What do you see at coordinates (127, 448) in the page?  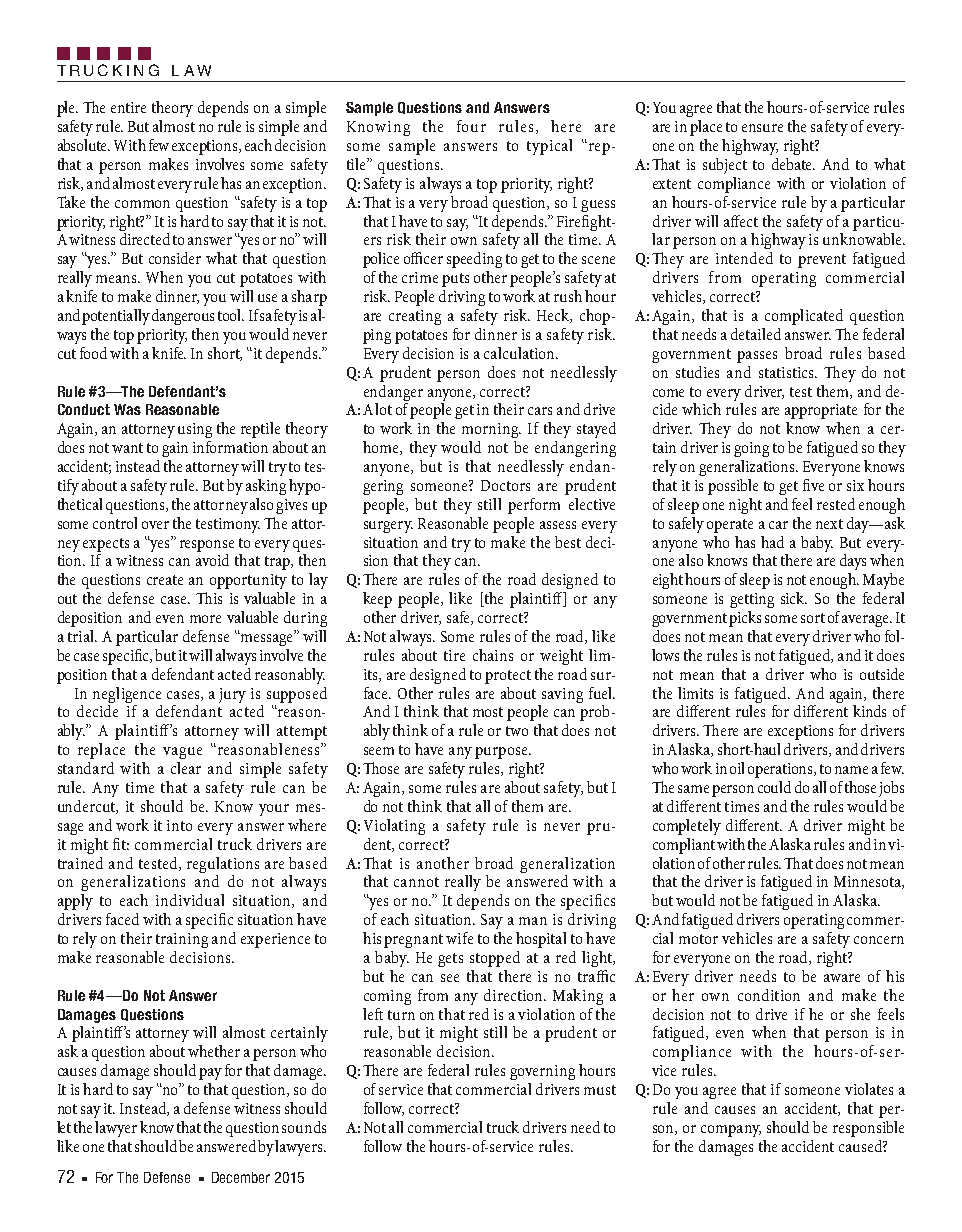 I see `want` at bounding box center [127, 448].
